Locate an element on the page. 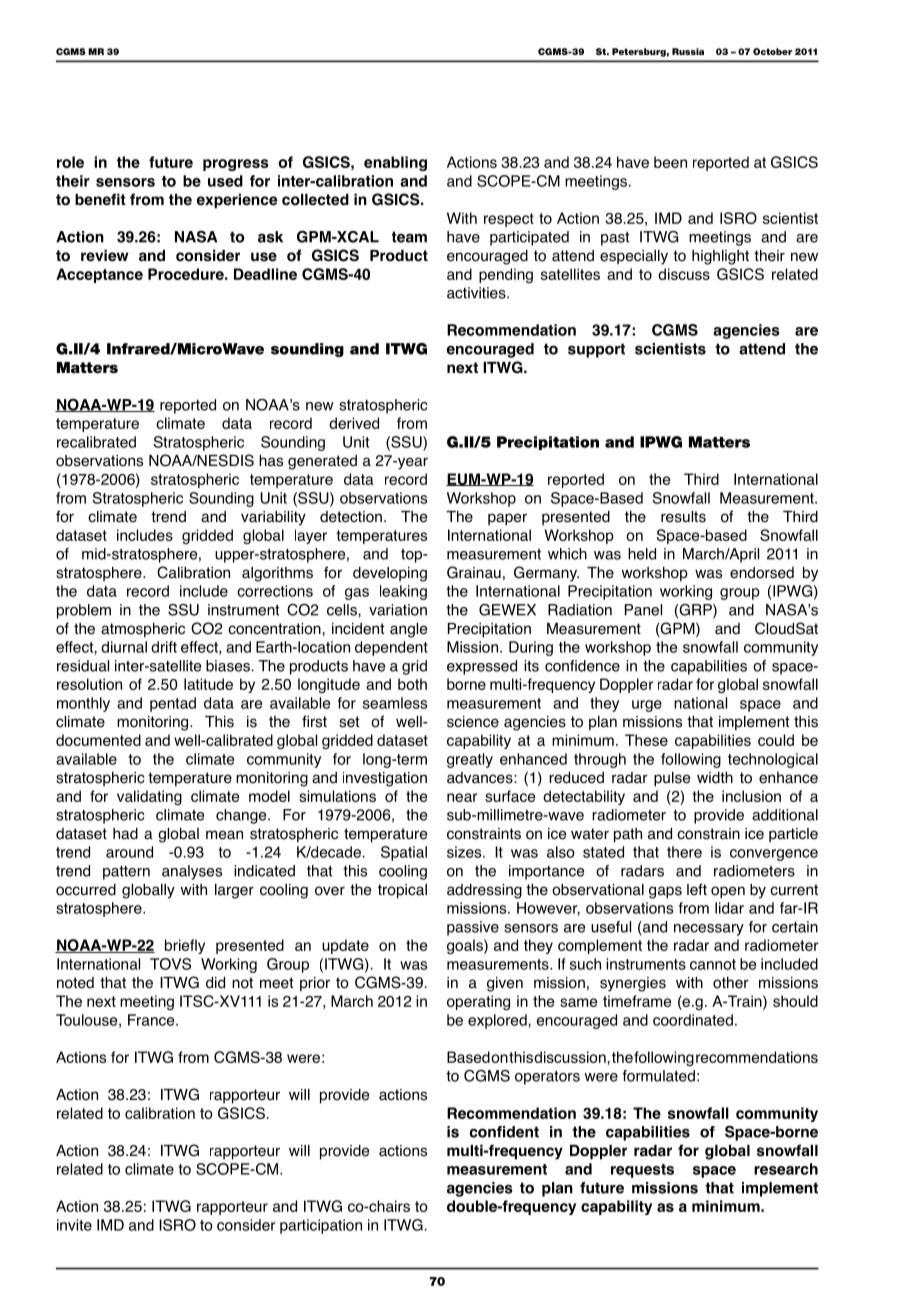 The image size is (924, 1308). Panel is located at coordinates (643, 610).
